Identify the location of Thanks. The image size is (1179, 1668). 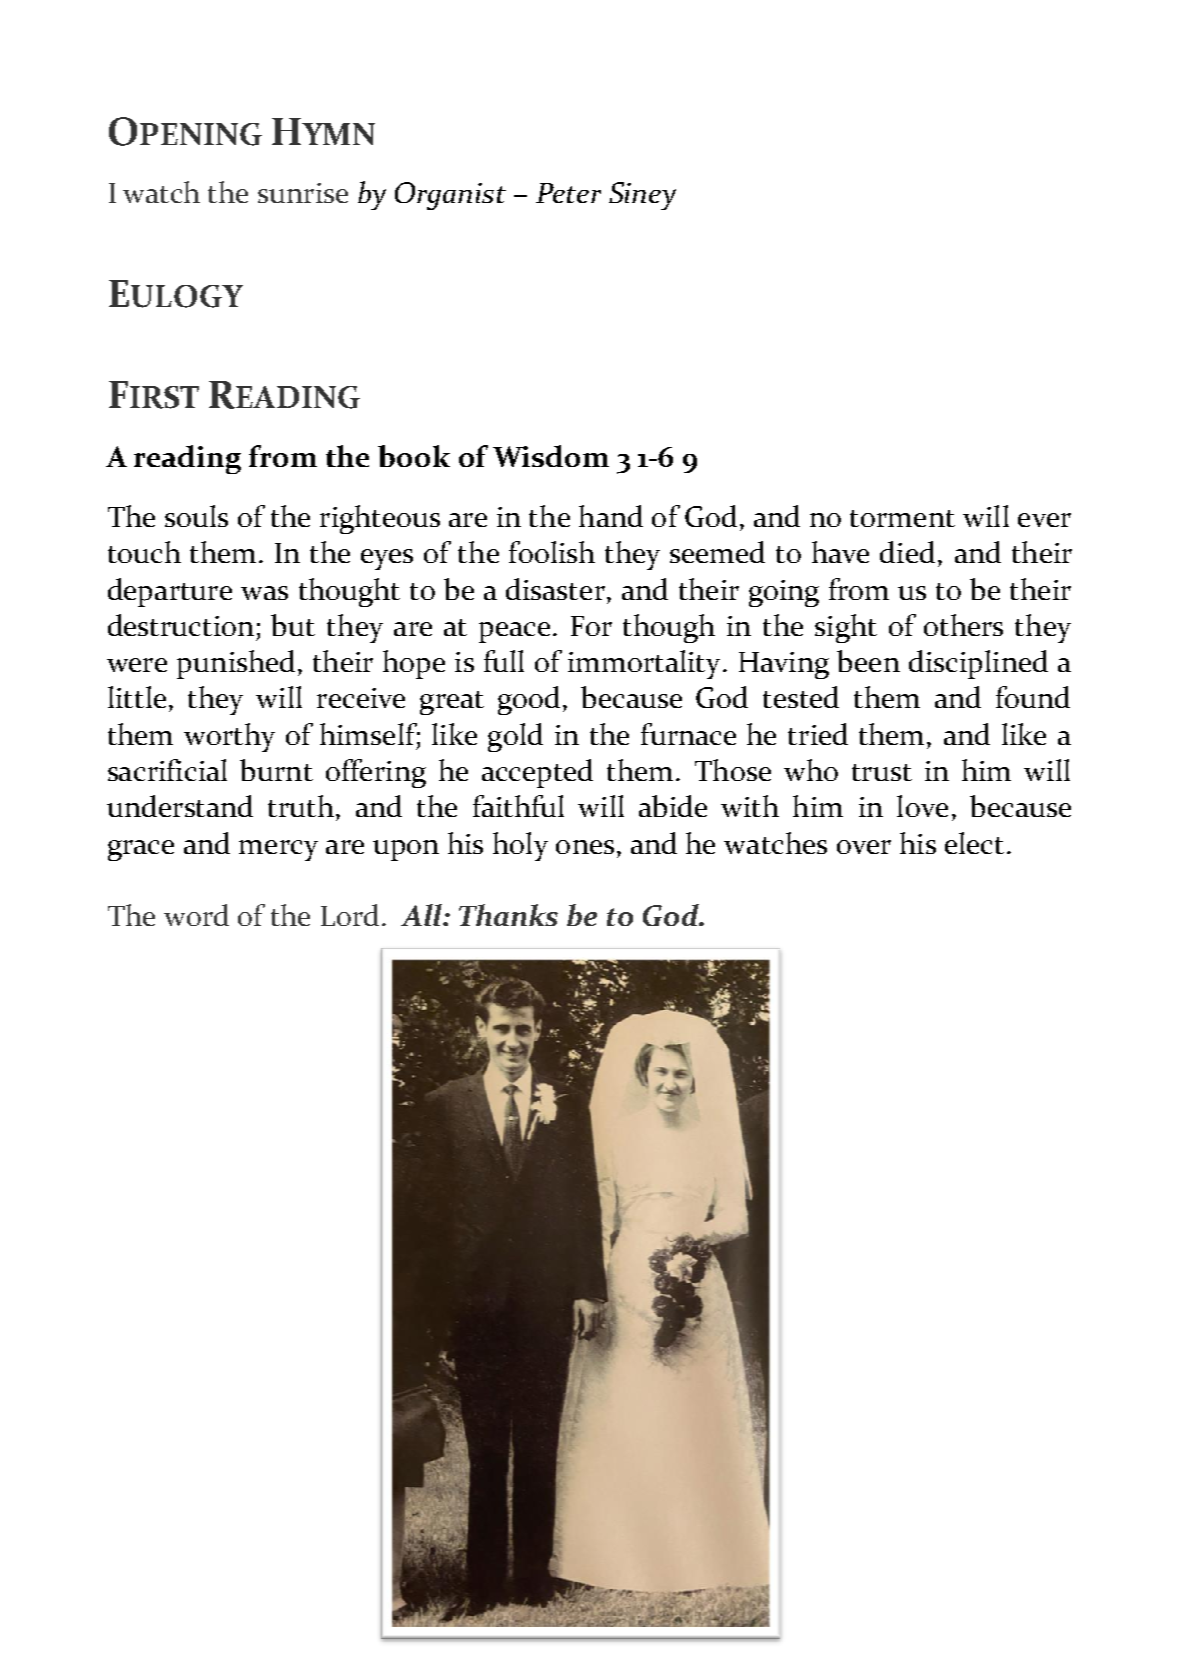
(508, 915).
